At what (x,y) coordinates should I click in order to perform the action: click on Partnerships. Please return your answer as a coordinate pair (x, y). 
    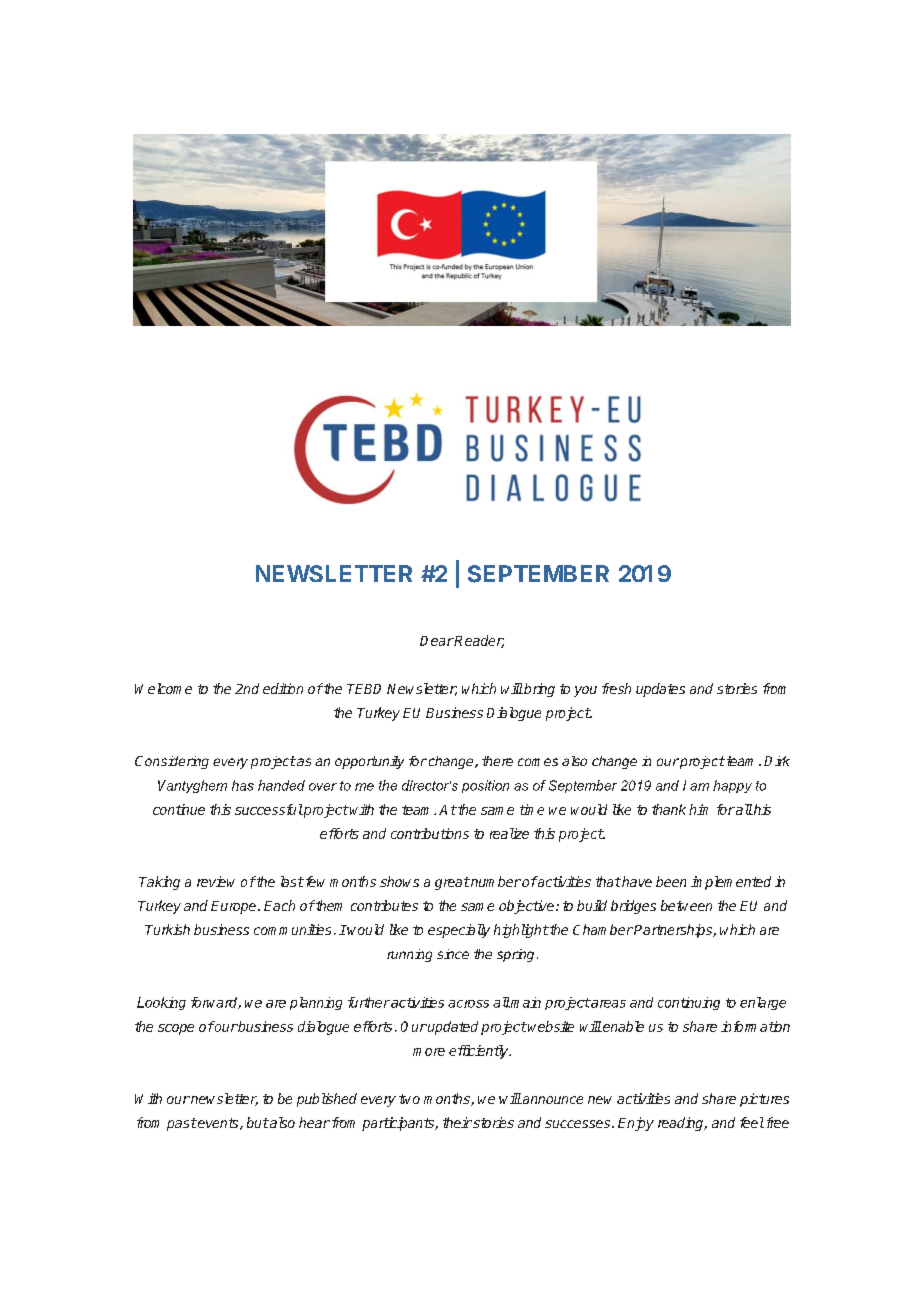
    Looking at the image, I should click on (673, 931).
